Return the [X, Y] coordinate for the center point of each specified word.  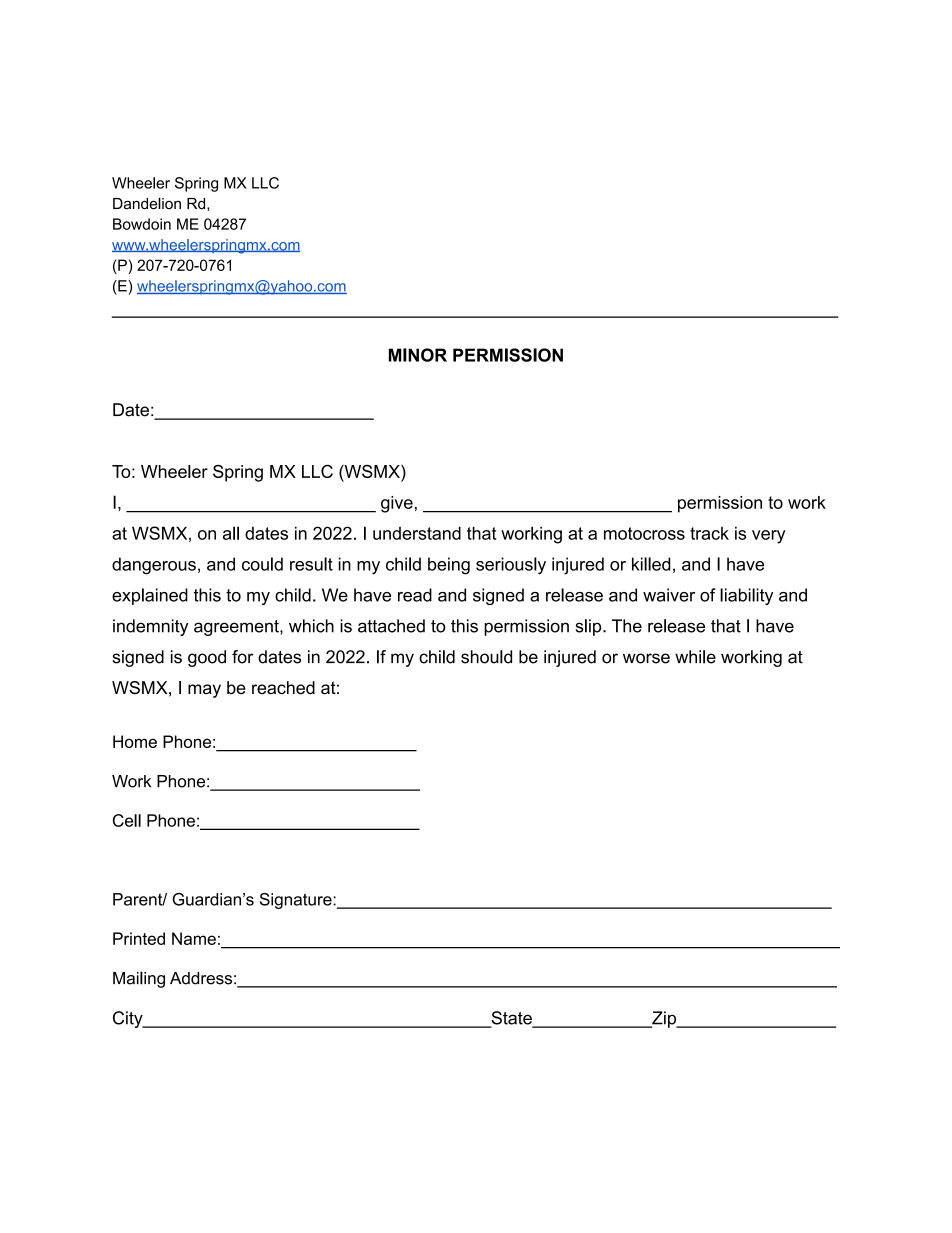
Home [135, 741]
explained [150, 596]
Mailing [139, 979]
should [486, 657]
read [415, 595]
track [709, 533]
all [231, 533]
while [695, 657]
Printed [139, 938]
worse [646, 658]
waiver [669, 595]
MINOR [418, 355]
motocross [644, 533]
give [397, 504]
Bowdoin [142, 224]
